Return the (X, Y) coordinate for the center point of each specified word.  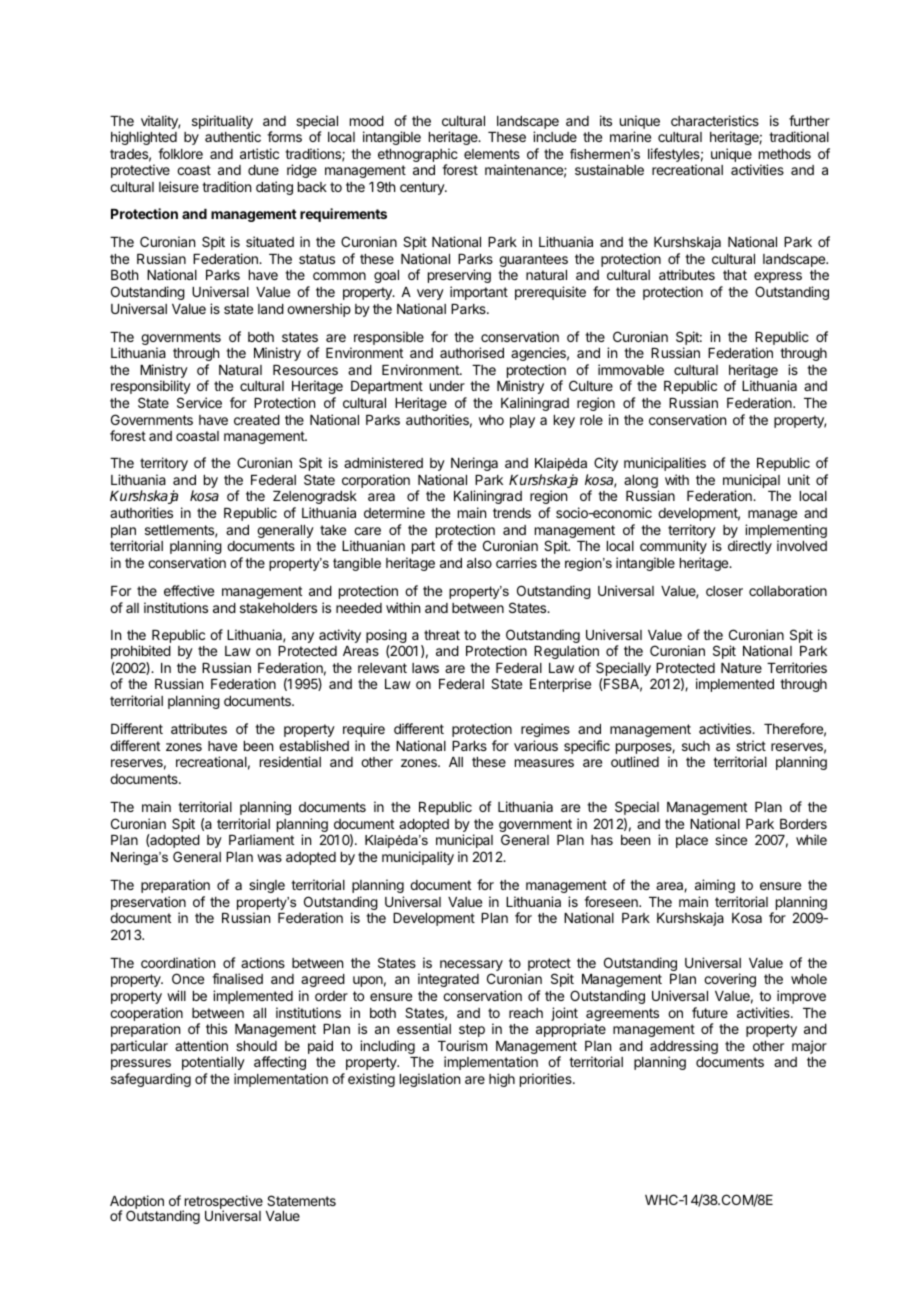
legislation (430, 1080)
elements (492, 154)
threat (442, 635)
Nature (741, 668)
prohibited (141, 652)
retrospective (223, 1203)
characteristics (715, 120)
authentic (233, 136)
